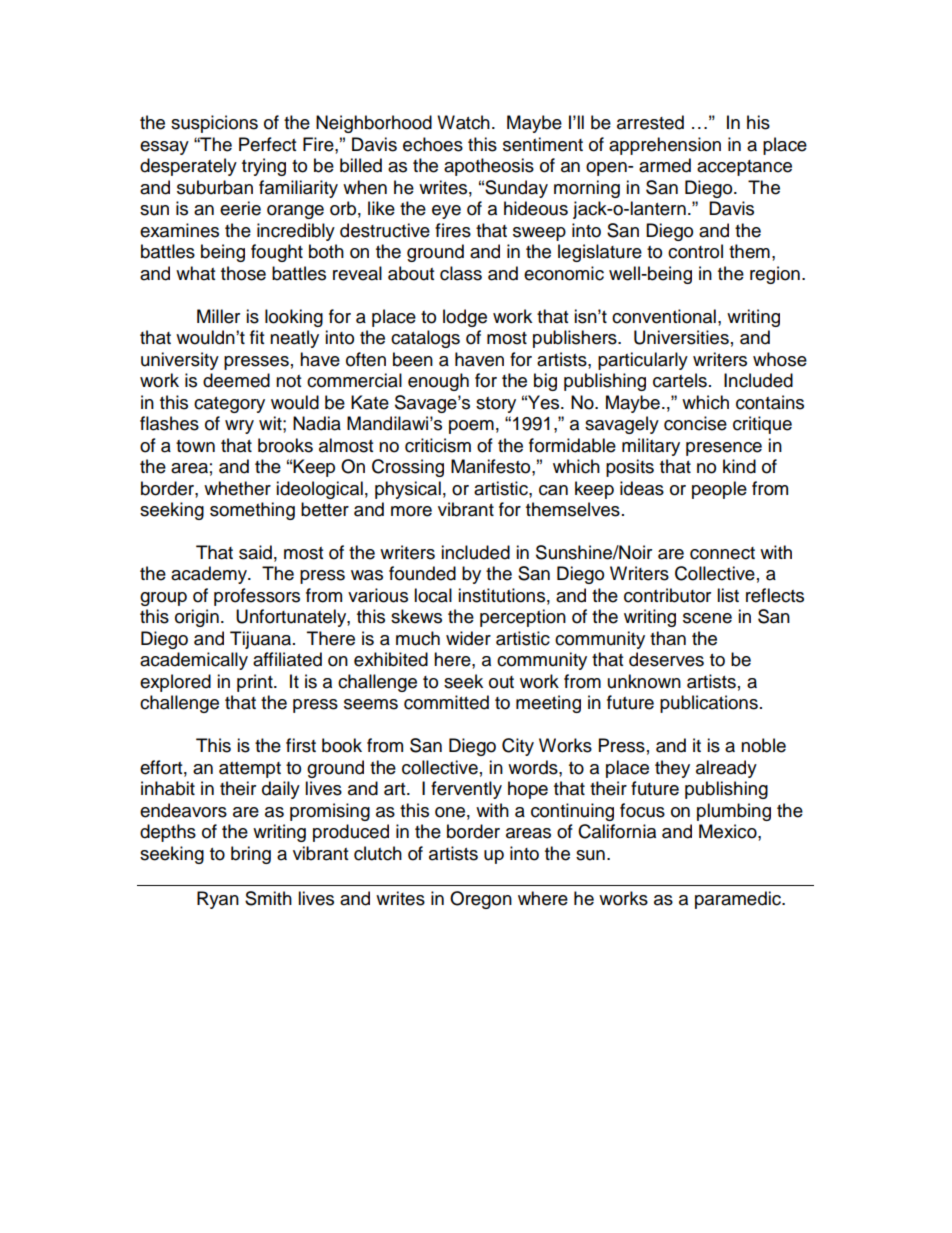 The width and height of the document is (952, 1233). Describe the element at coordinates (251, 855) in the document. I see `bring` at that location.
